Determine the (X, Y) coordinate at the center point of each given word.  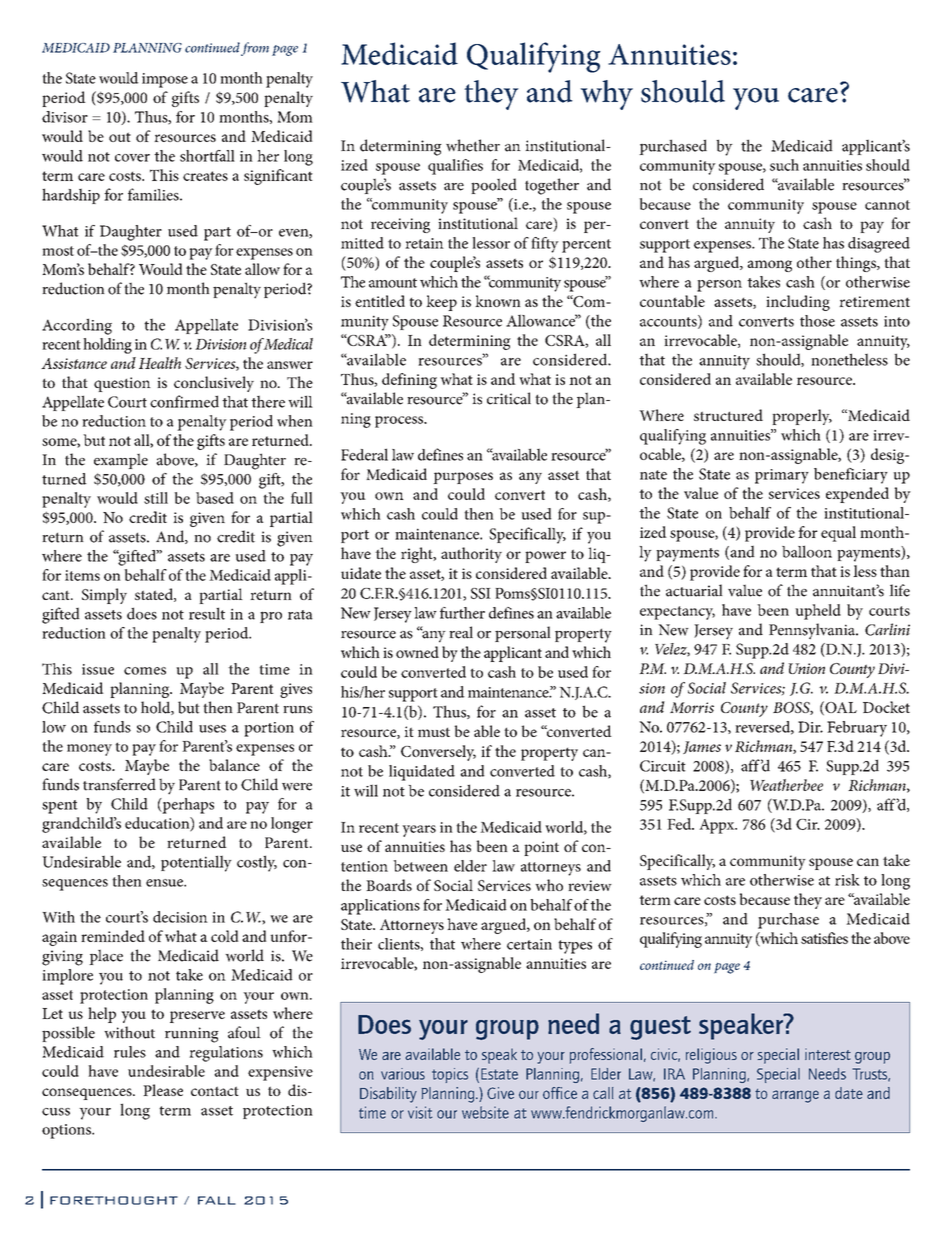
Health (160, 363)
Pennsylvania (813, 631)
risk (847, 880)
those (817, 321)
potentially (196, 863)
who (549, 885)
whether (473, 145)
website (485, 1112)
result (207, 613)
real (461, 632)
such (784, 165)
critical (509, 398)
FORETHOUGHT (114, 1200)
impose (165, 80)
